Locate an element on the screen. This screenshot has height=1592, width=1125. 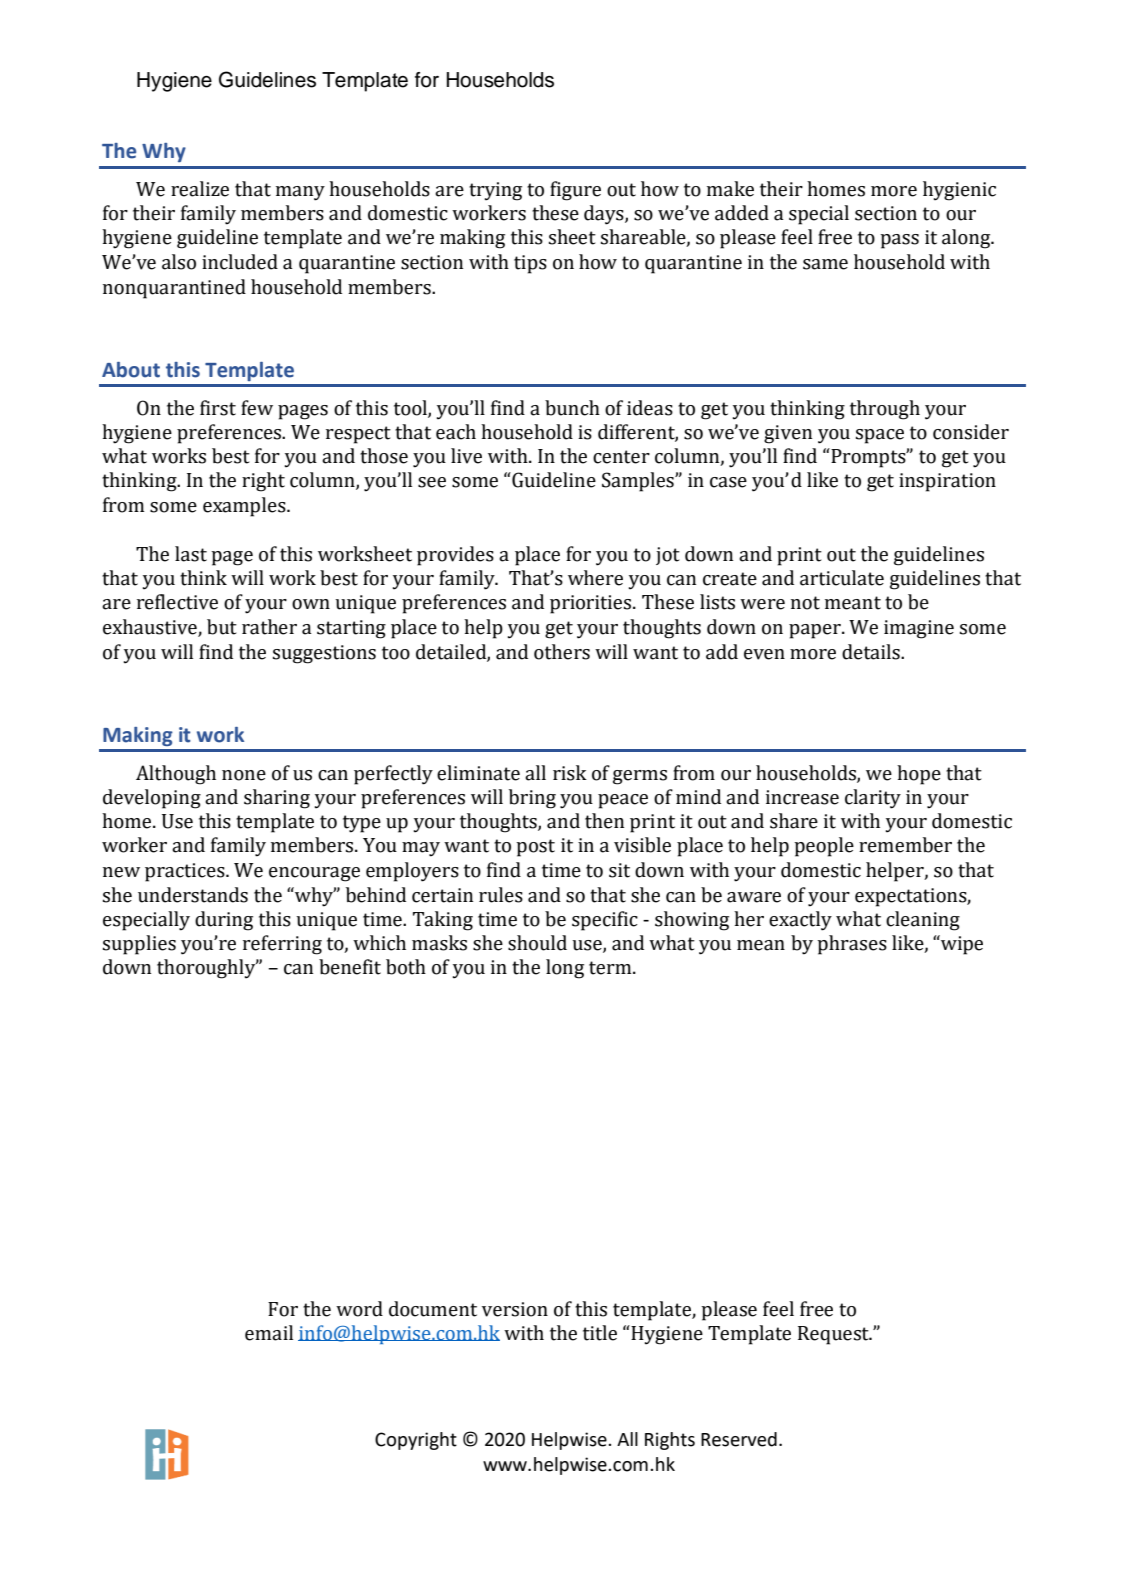
bring is located at coordinates (532, 799).
